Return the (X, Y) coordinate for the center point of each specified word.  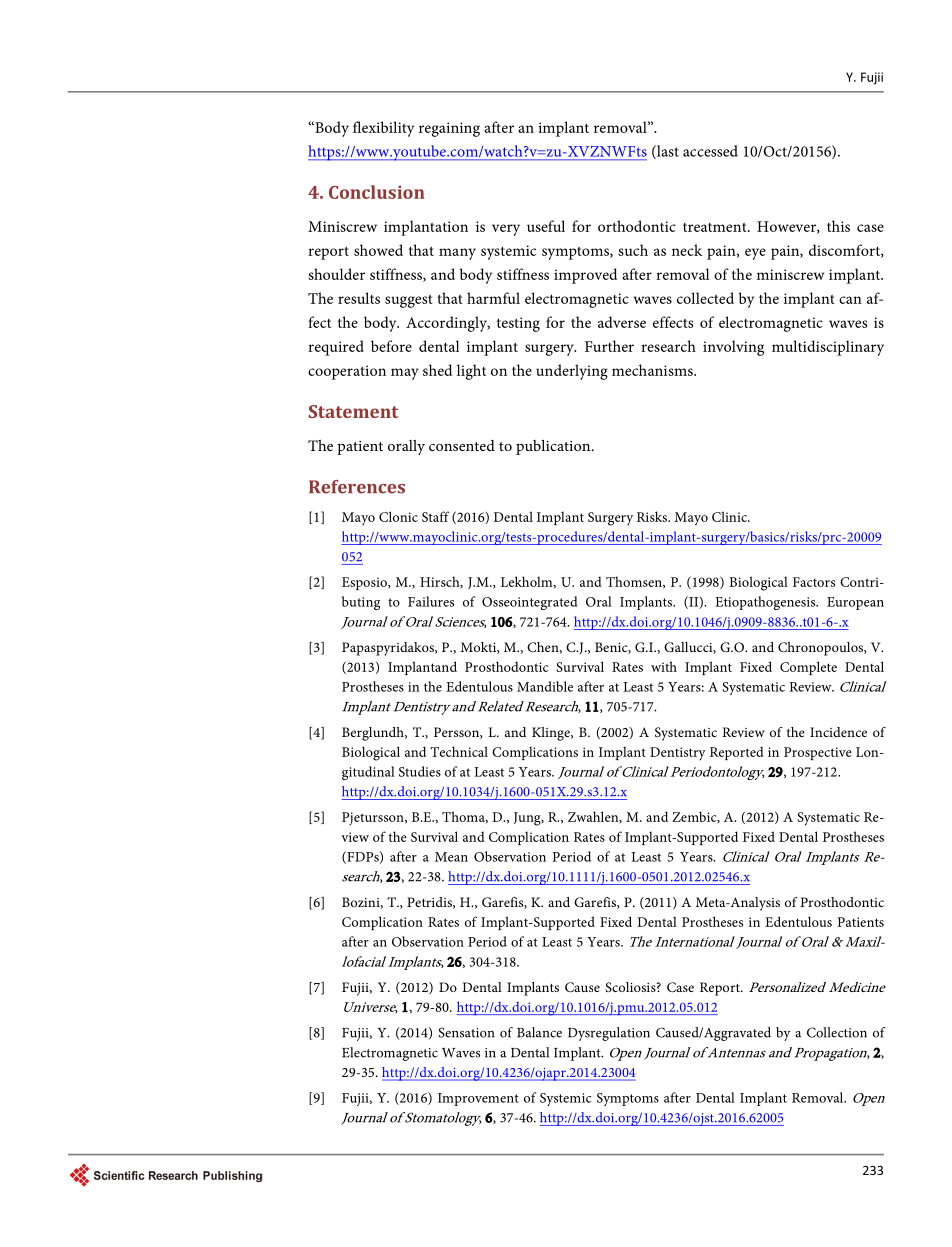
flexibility (383, 129)
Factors (814, 582)
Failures (431, 601)
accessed (710, 151)
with (664, 666)
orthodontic (637, 226)
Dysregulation (609, 1034)
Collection (837, 1032)
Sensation (466, 1032)
